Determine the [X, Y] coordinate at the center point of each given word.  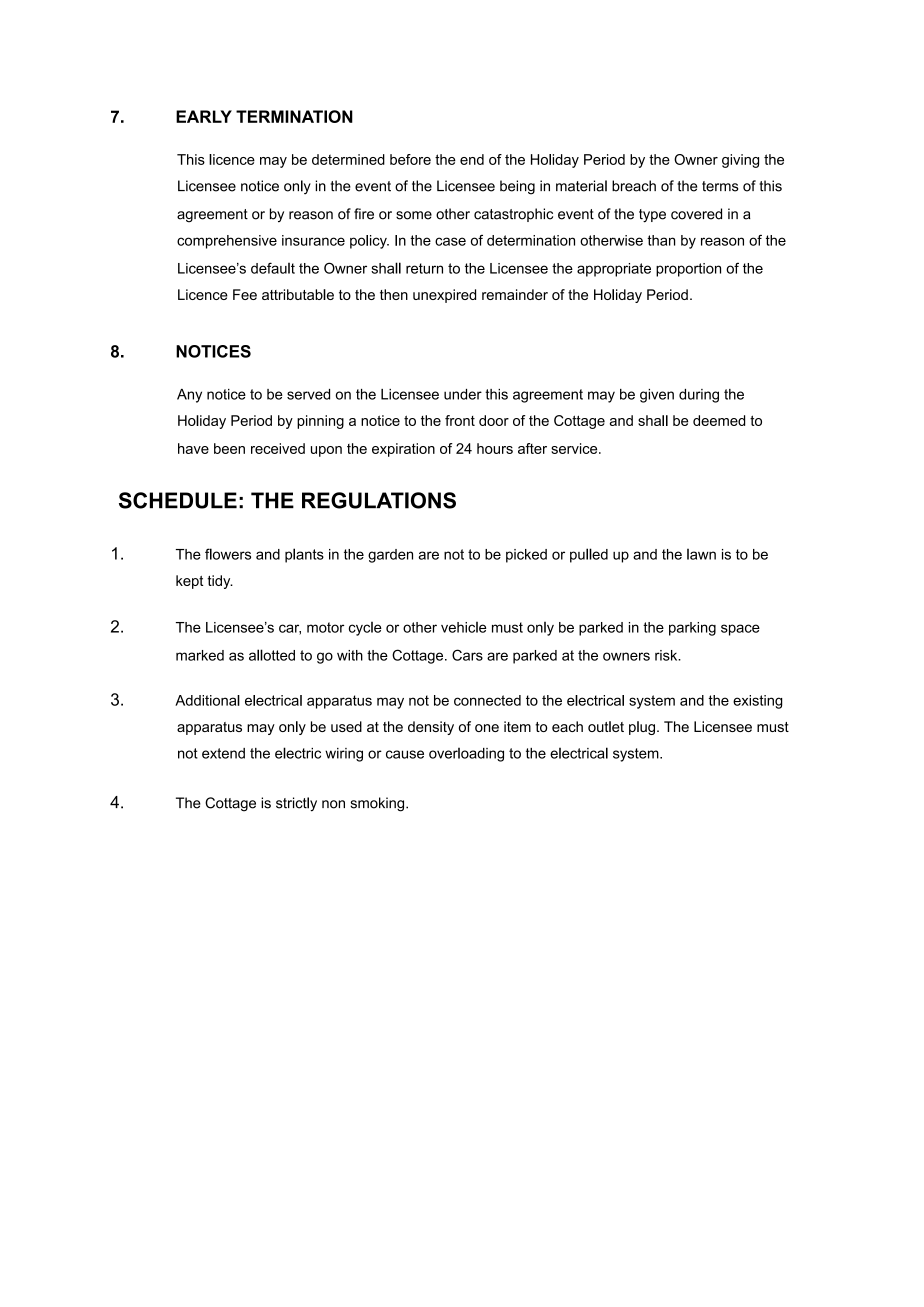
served [308, 394]
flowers [228, 554]
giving [740, 161]
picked [526, 556]
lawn [701, 554]
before [410, 159]
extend [223, 753]
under [463, 394]
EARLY [204, 116]
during [699, 396]
